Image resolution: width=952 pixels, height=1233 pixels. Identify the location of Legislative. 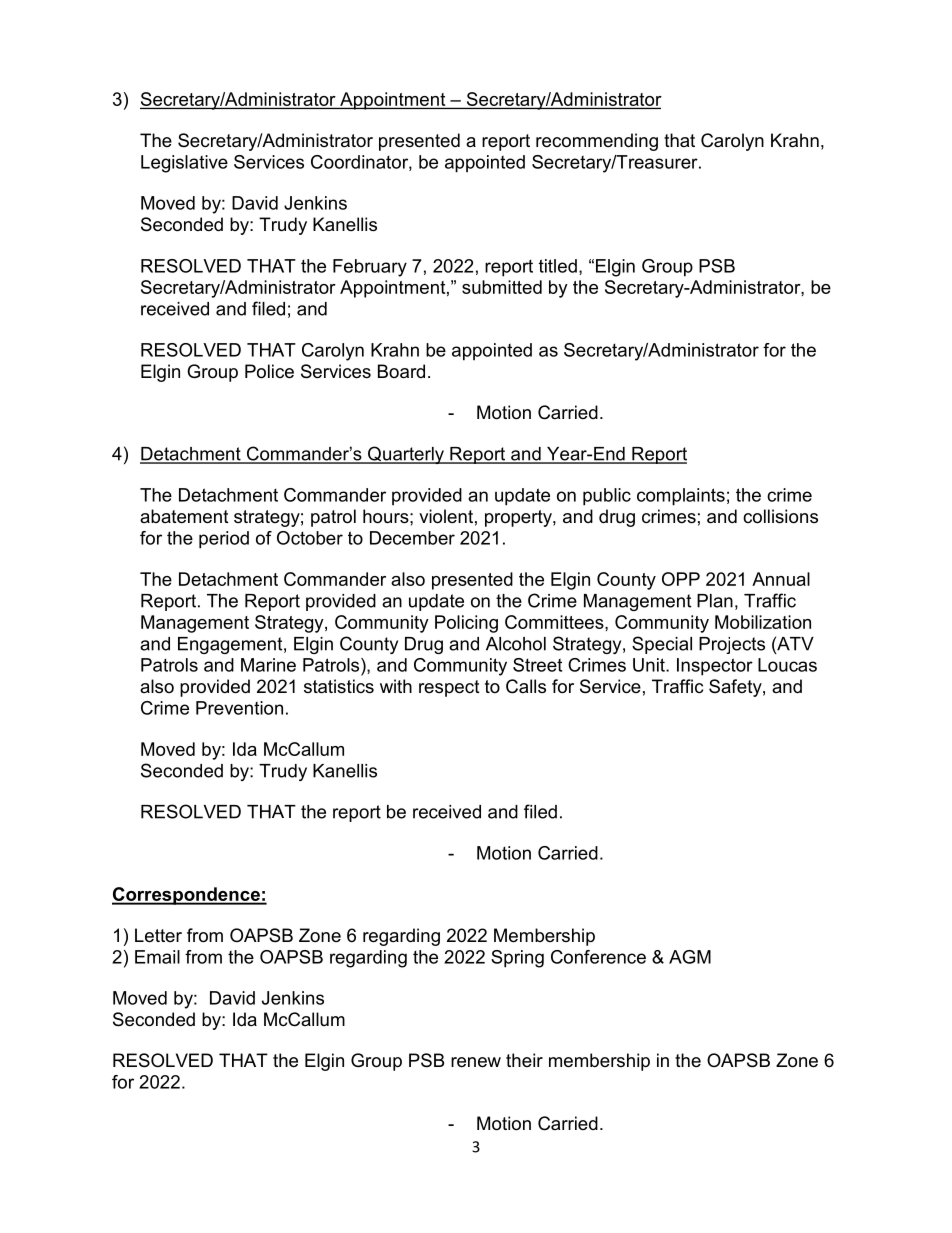
(184, 164).
